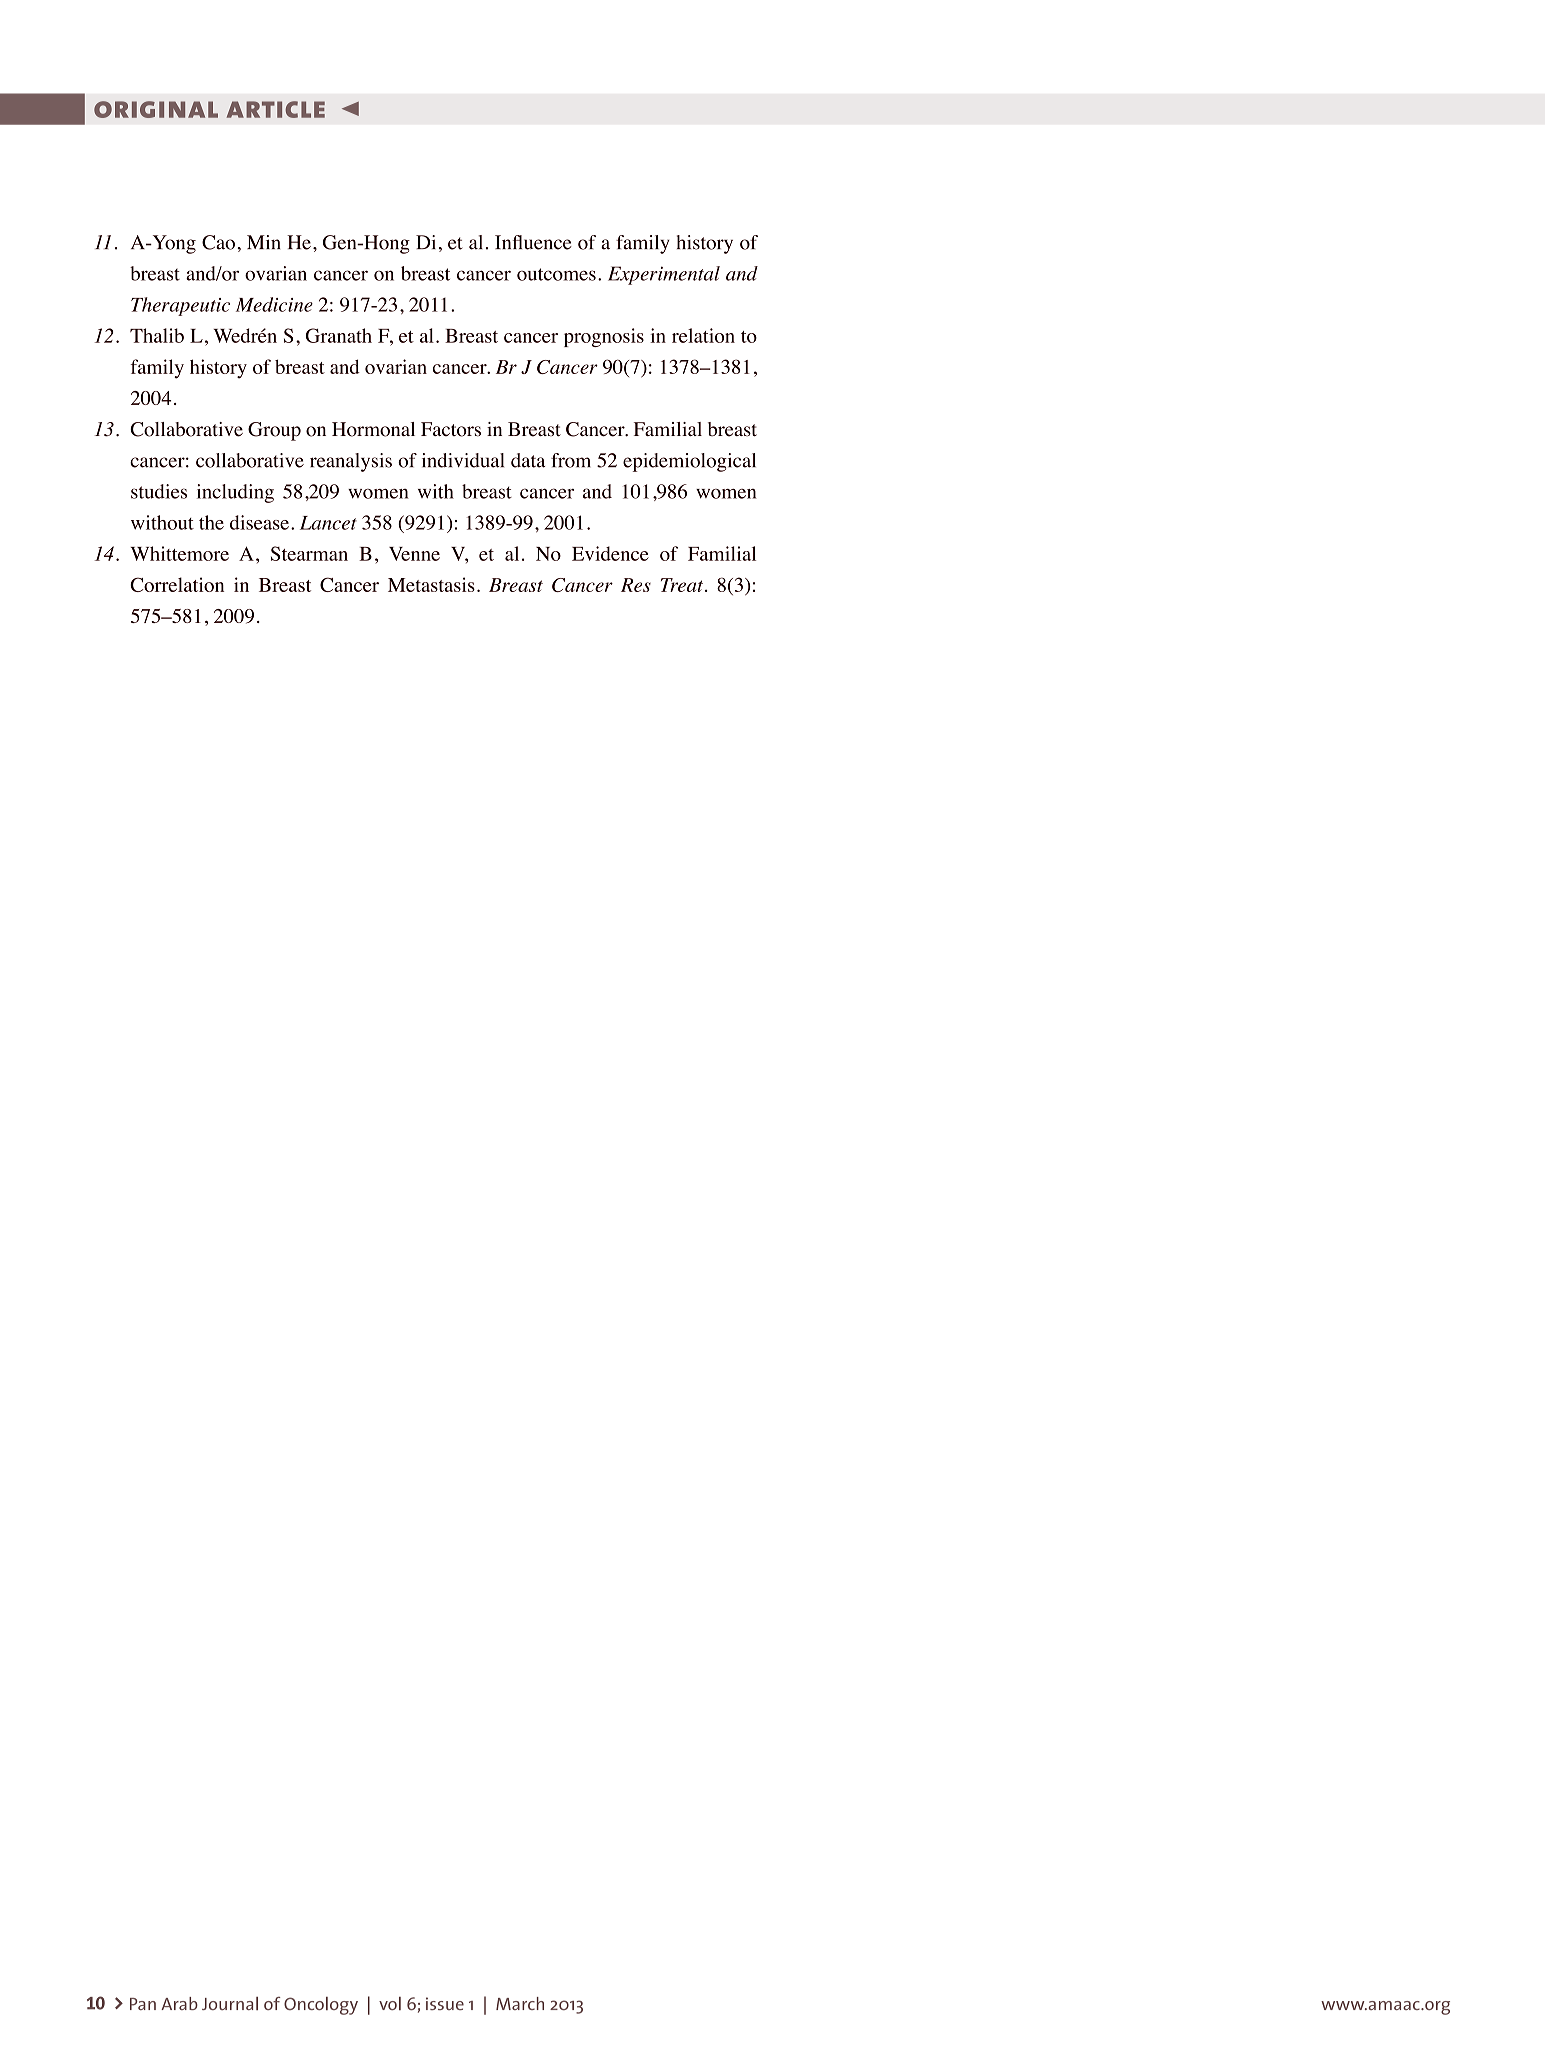 The height and width of the image is (2060, 1545). I want to click on Cao, so click(218, 242).
